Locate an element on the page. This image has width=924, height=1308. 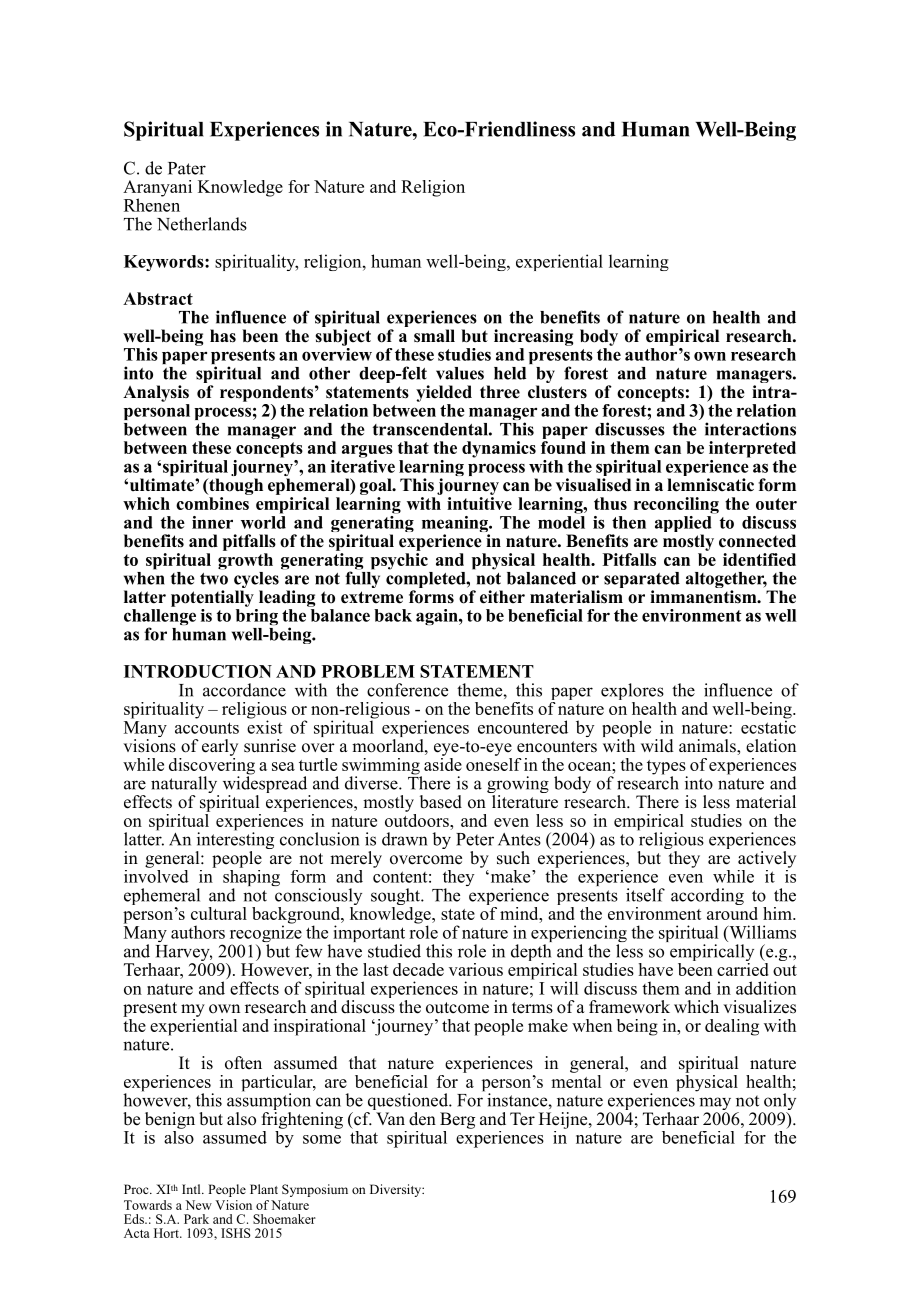
Analysis is located at coordinates (156, 393).
